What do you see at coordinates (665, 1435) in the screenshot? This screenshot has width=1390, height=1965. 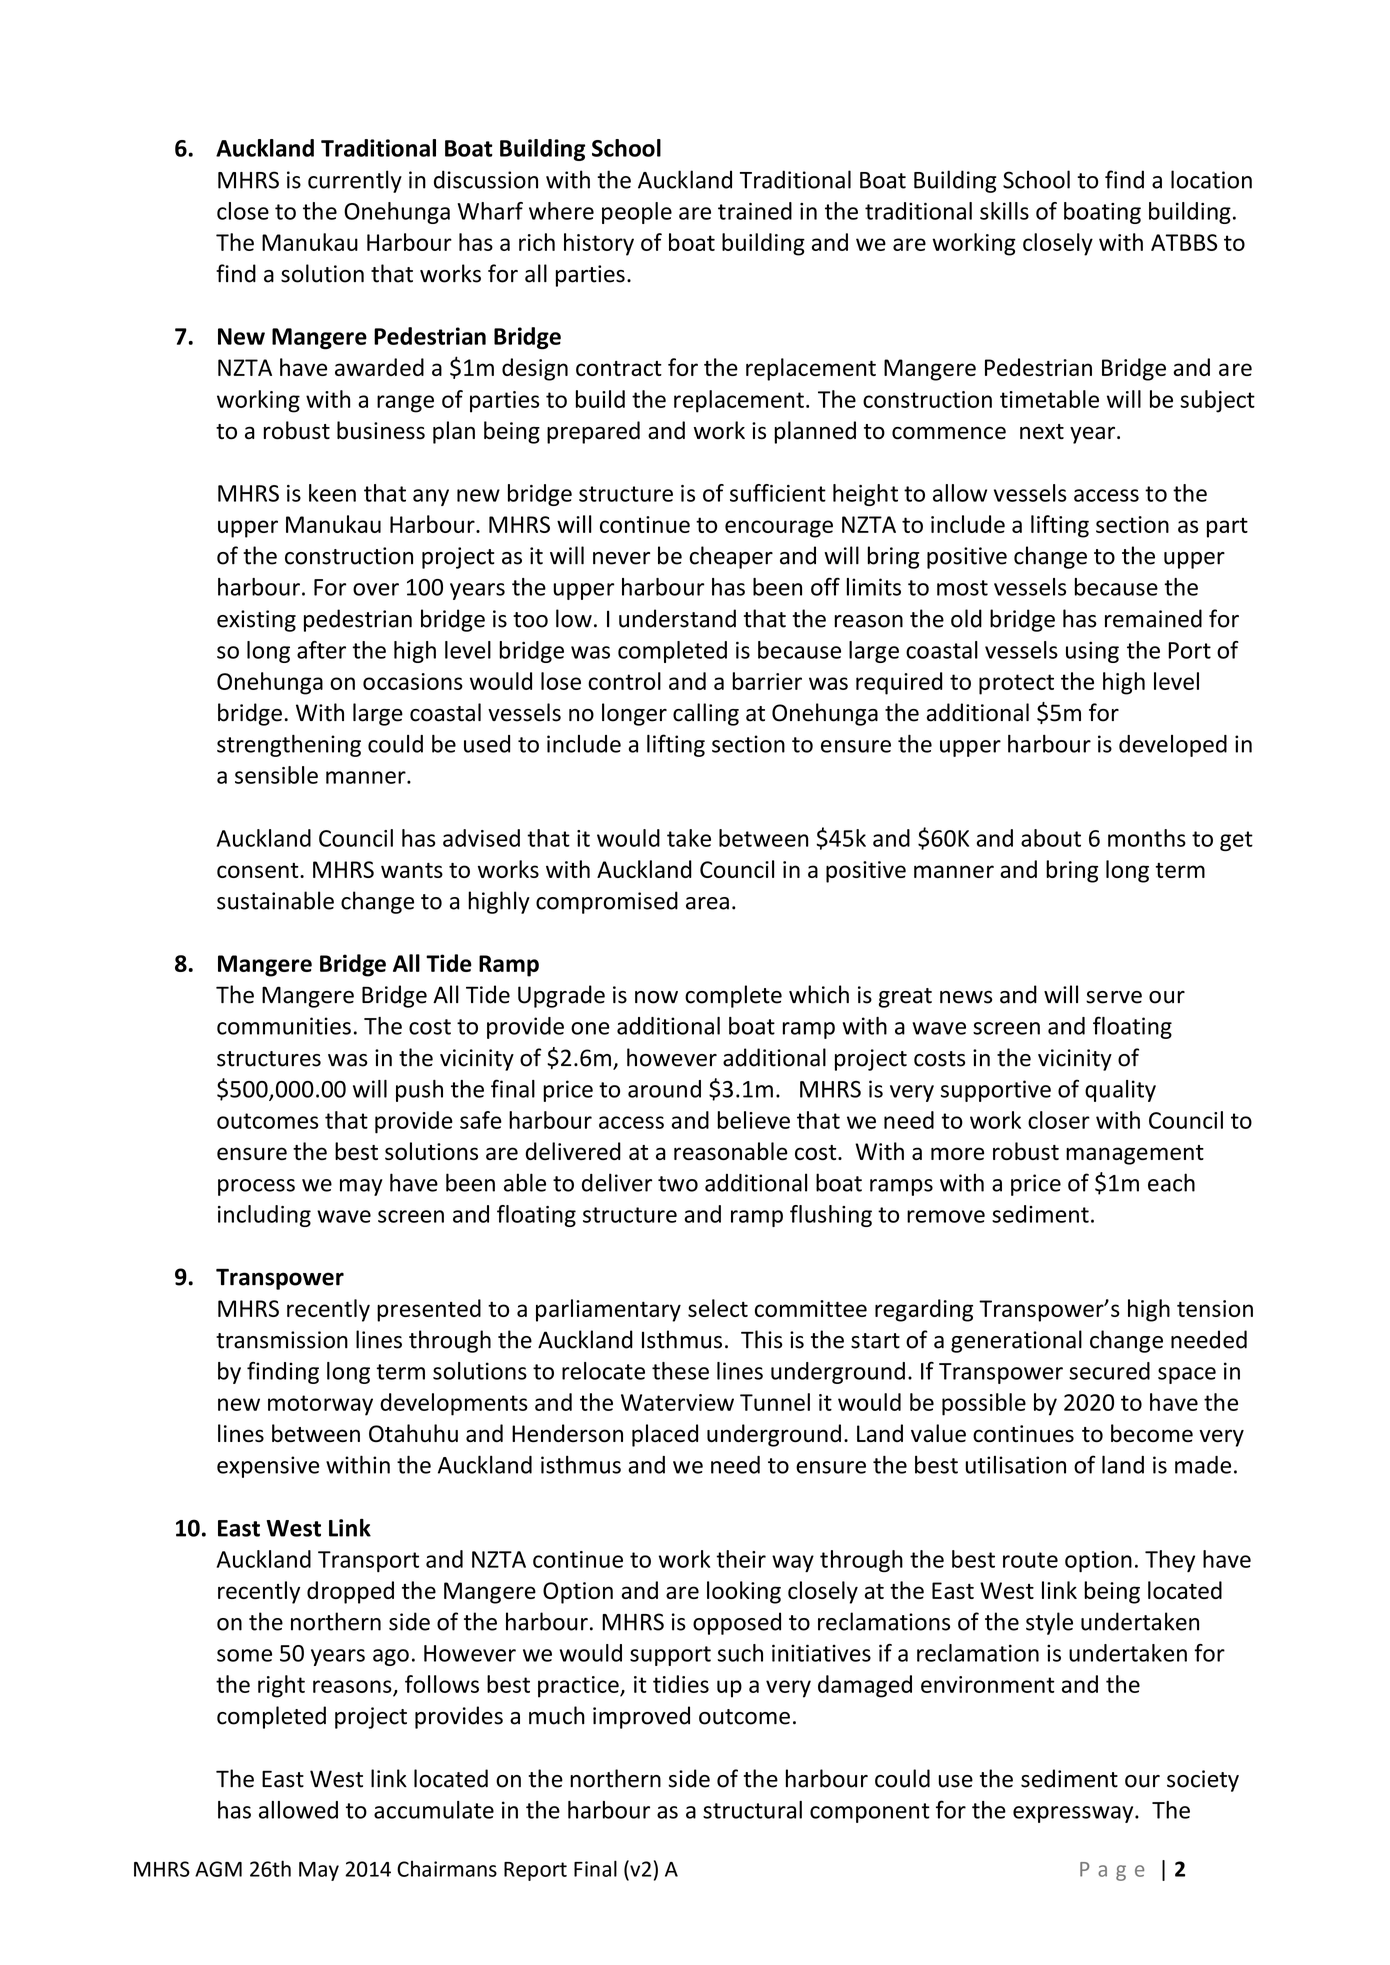 I see `placed` at bounding box center [665, 1435].
